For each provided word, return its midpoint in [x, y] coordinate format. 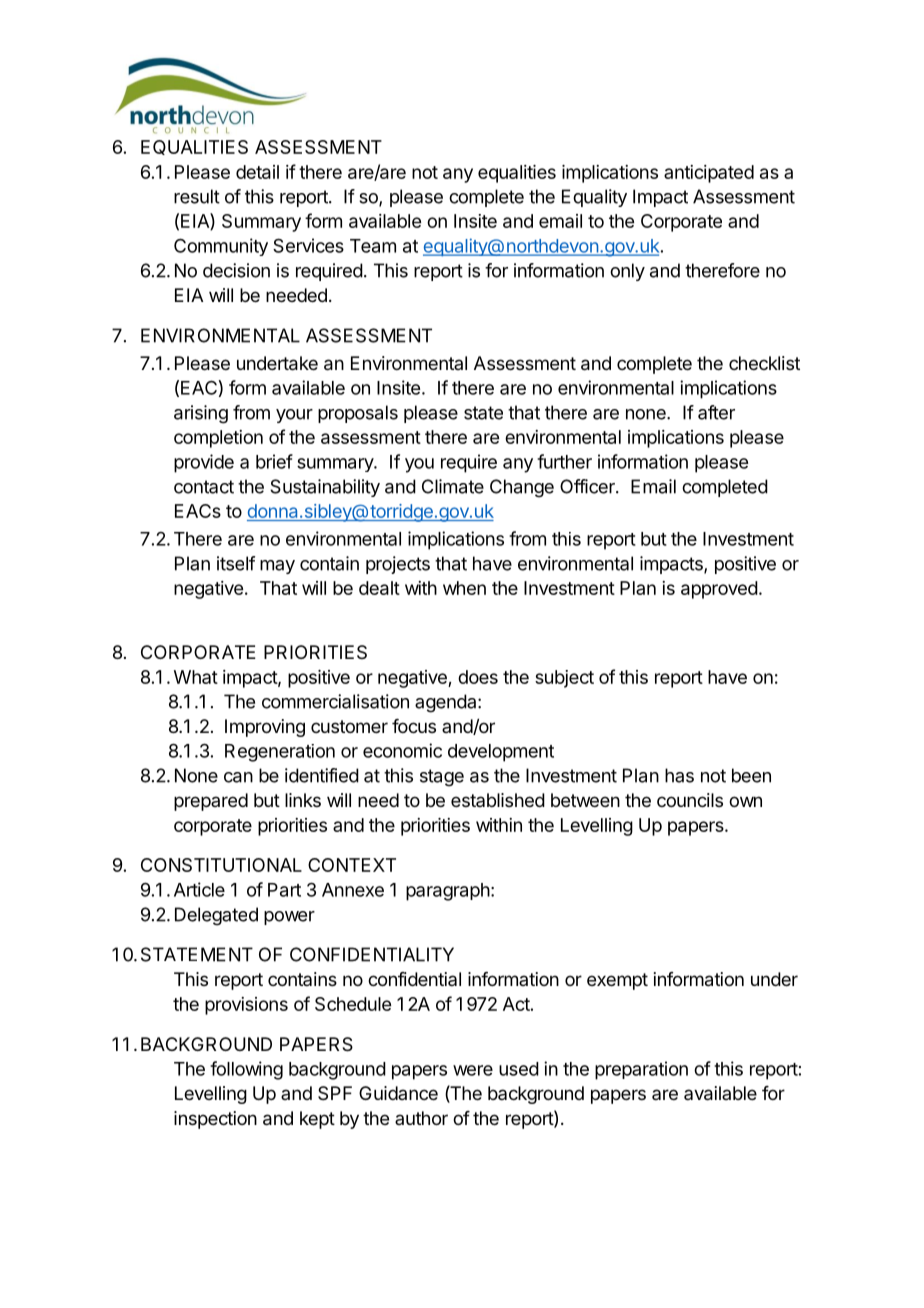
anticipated [709, 174]
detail [257, 172]
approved [719, 590]
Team [373, 246]
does [478, 677]
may [277, 567]
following [246, 1070]
